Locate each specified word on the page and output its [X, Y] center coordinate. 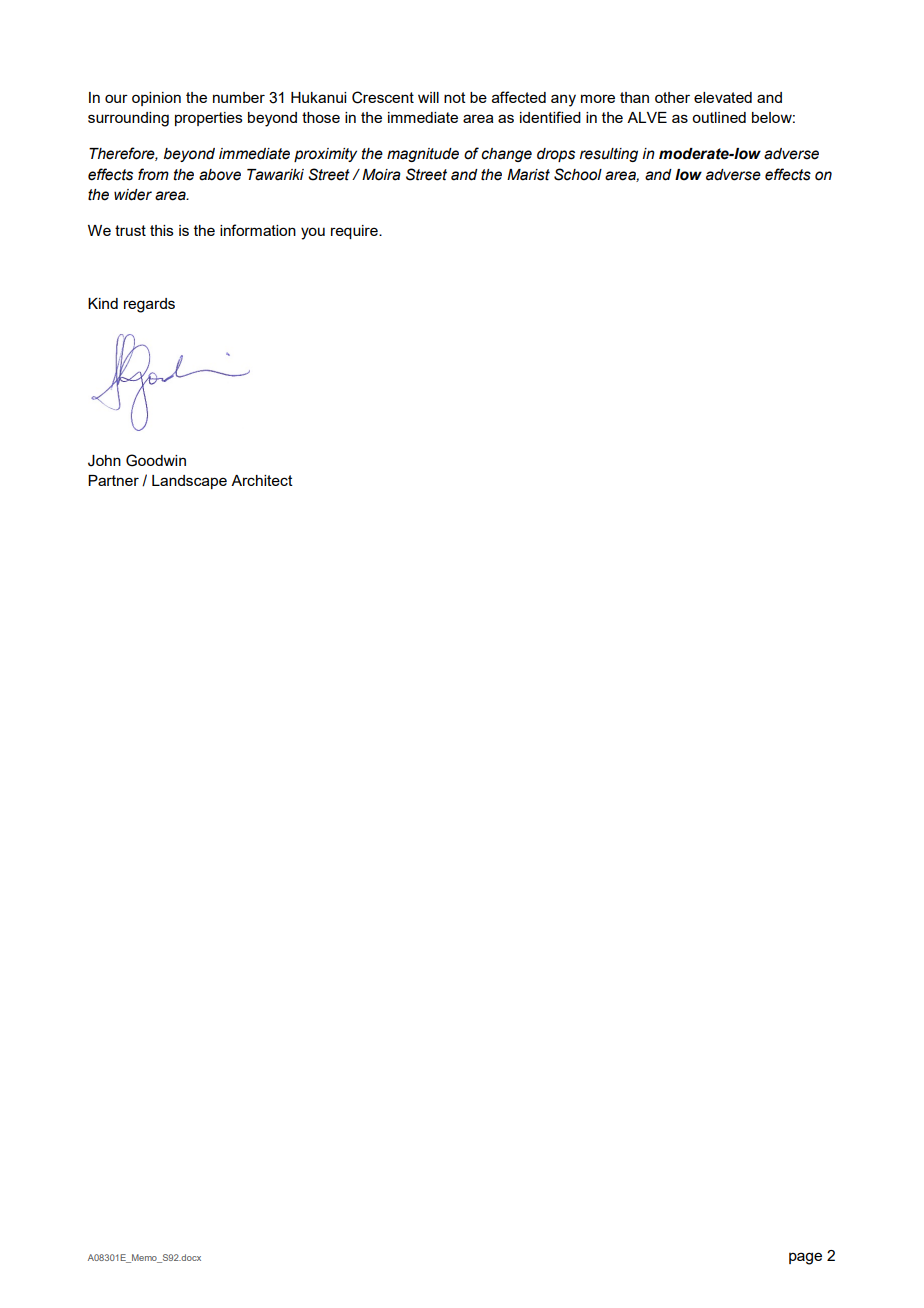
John [104, 461]
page [805, 1258]
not [455, 97]
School [578, 174]
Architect [262, 480]
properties [209, 119]
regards [149, 305]
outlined [719, 117]
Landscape [189, 482]
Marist [528, 175]
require [355, 232]
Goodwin [156, 460]
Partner [113, 480]
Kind [103, 303]
